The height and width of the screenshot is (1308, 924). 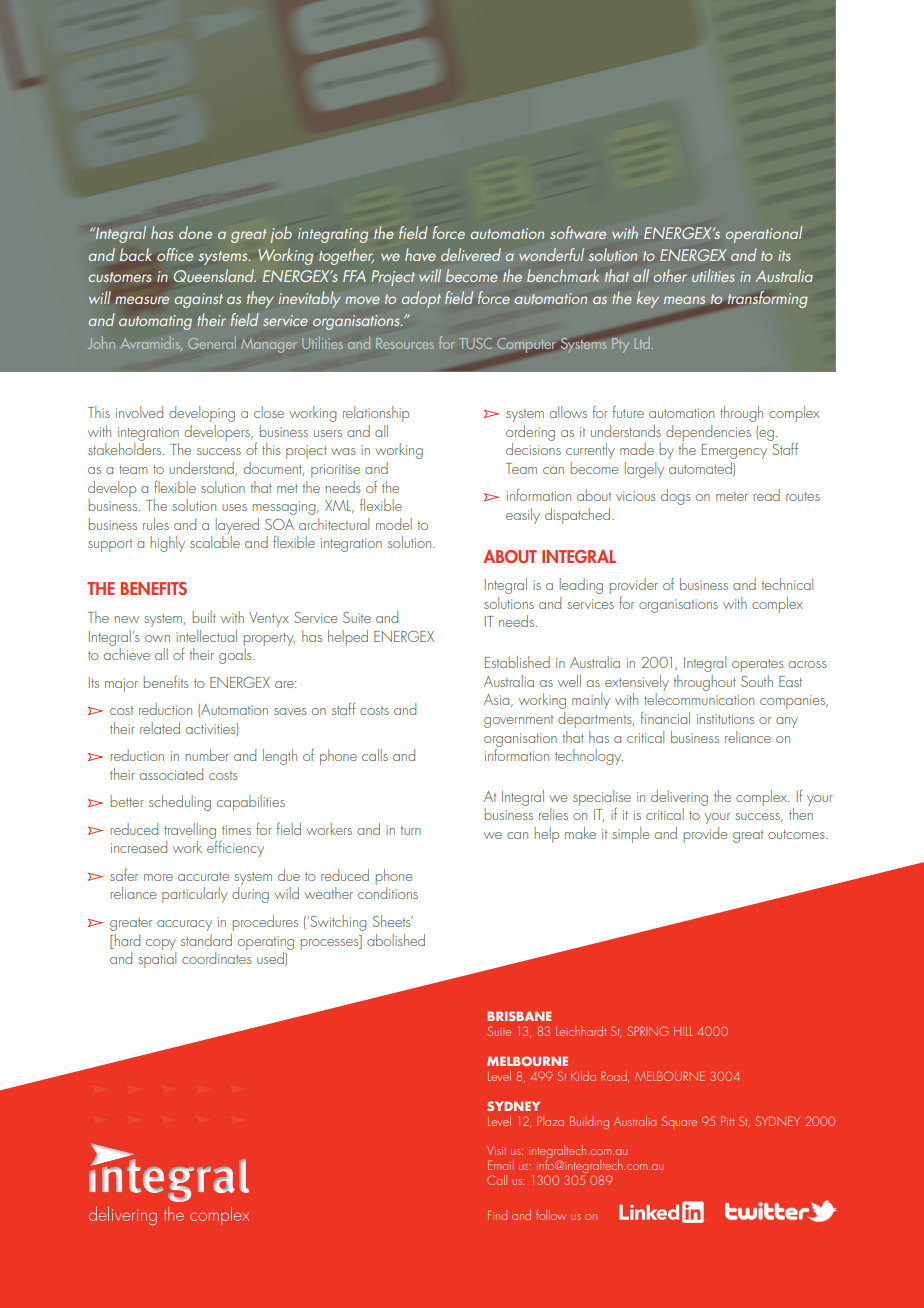 What do you see at coordinates (471, 254) in the screenshot?
I see `delivered` at bounding box center [471, 254].
